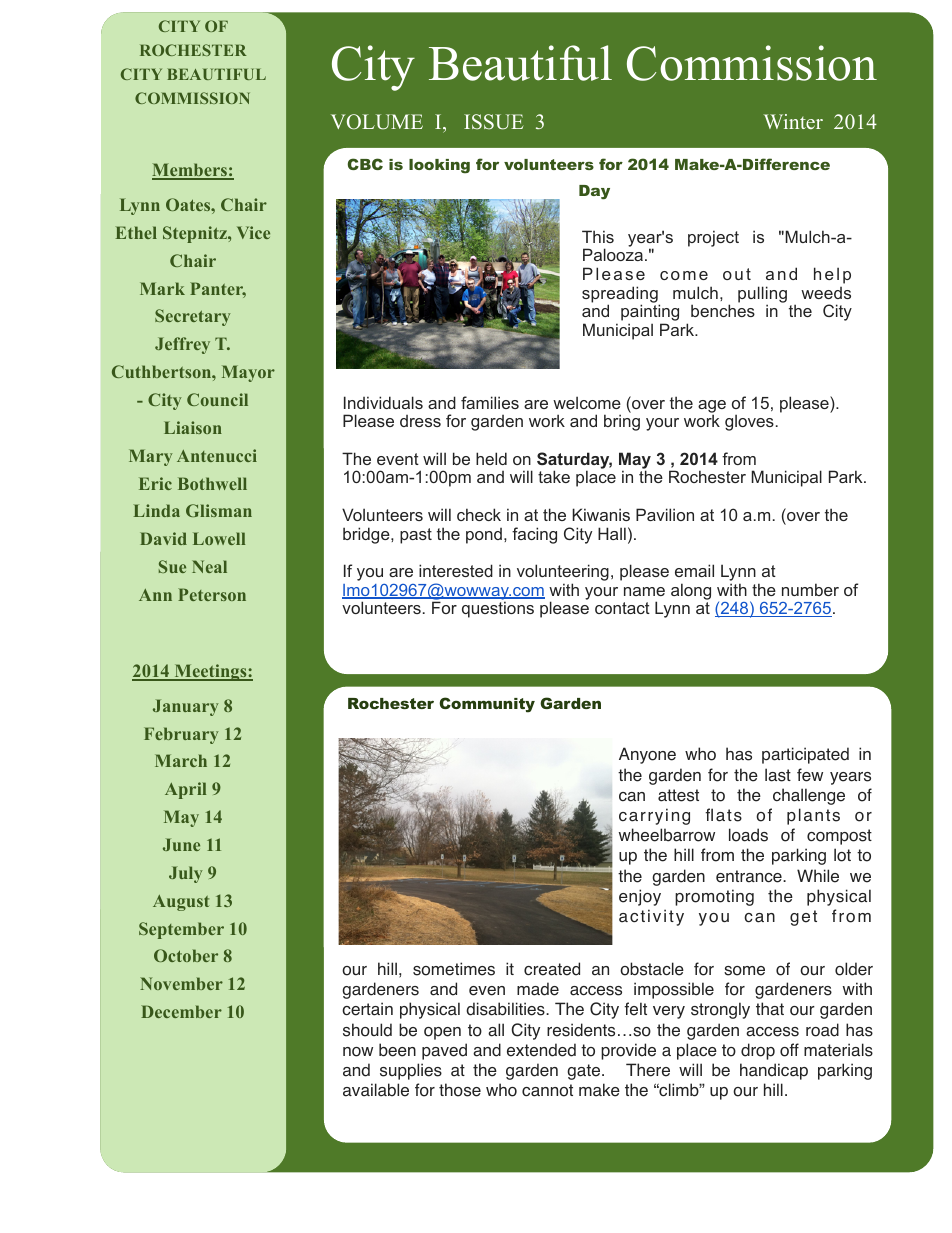  Describe the element at coordinates (181, 1011) in the image. I see `December` at that location.
